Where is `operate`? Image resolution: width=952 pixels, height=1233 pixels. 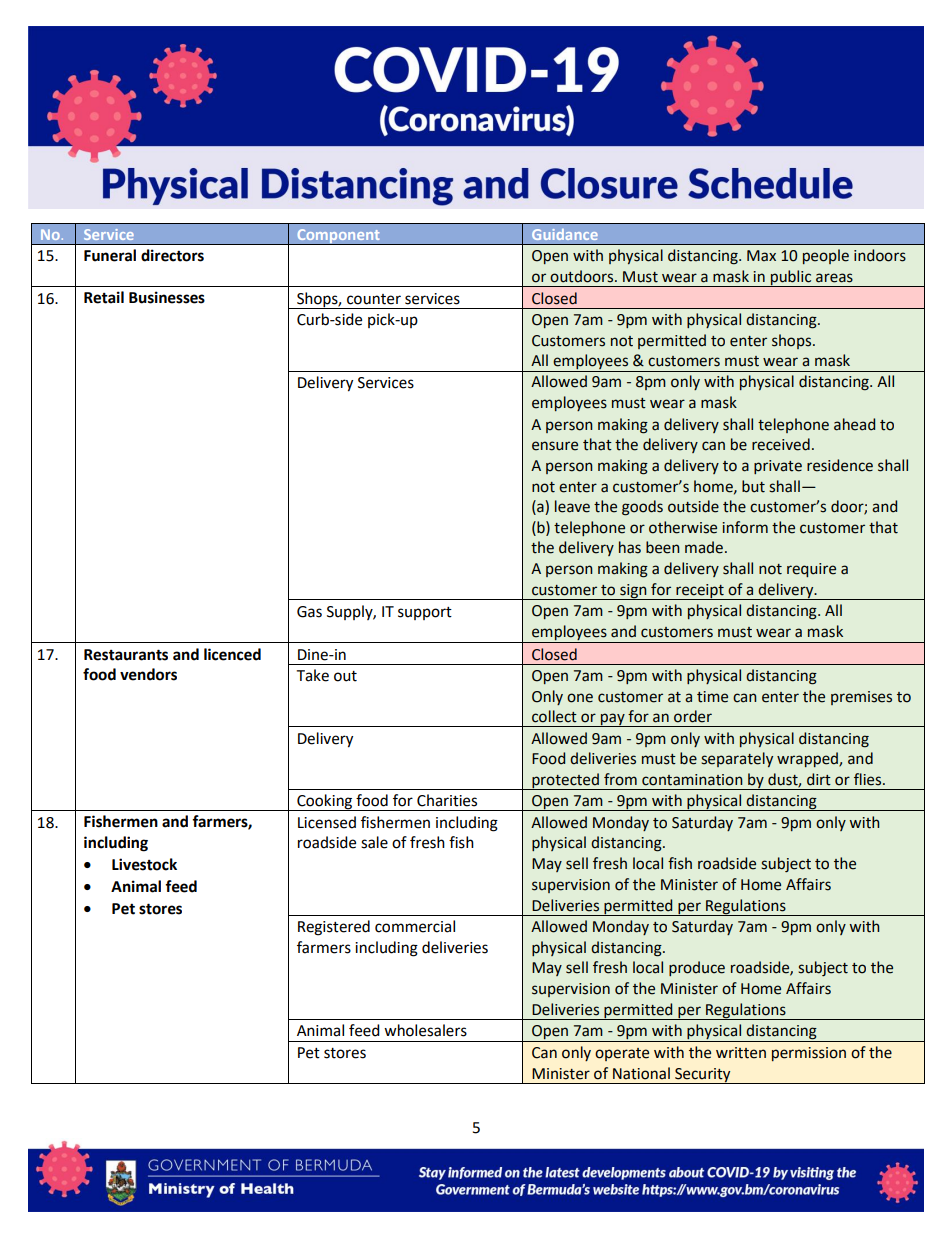 operate is located at coordinates (622, 1054).
